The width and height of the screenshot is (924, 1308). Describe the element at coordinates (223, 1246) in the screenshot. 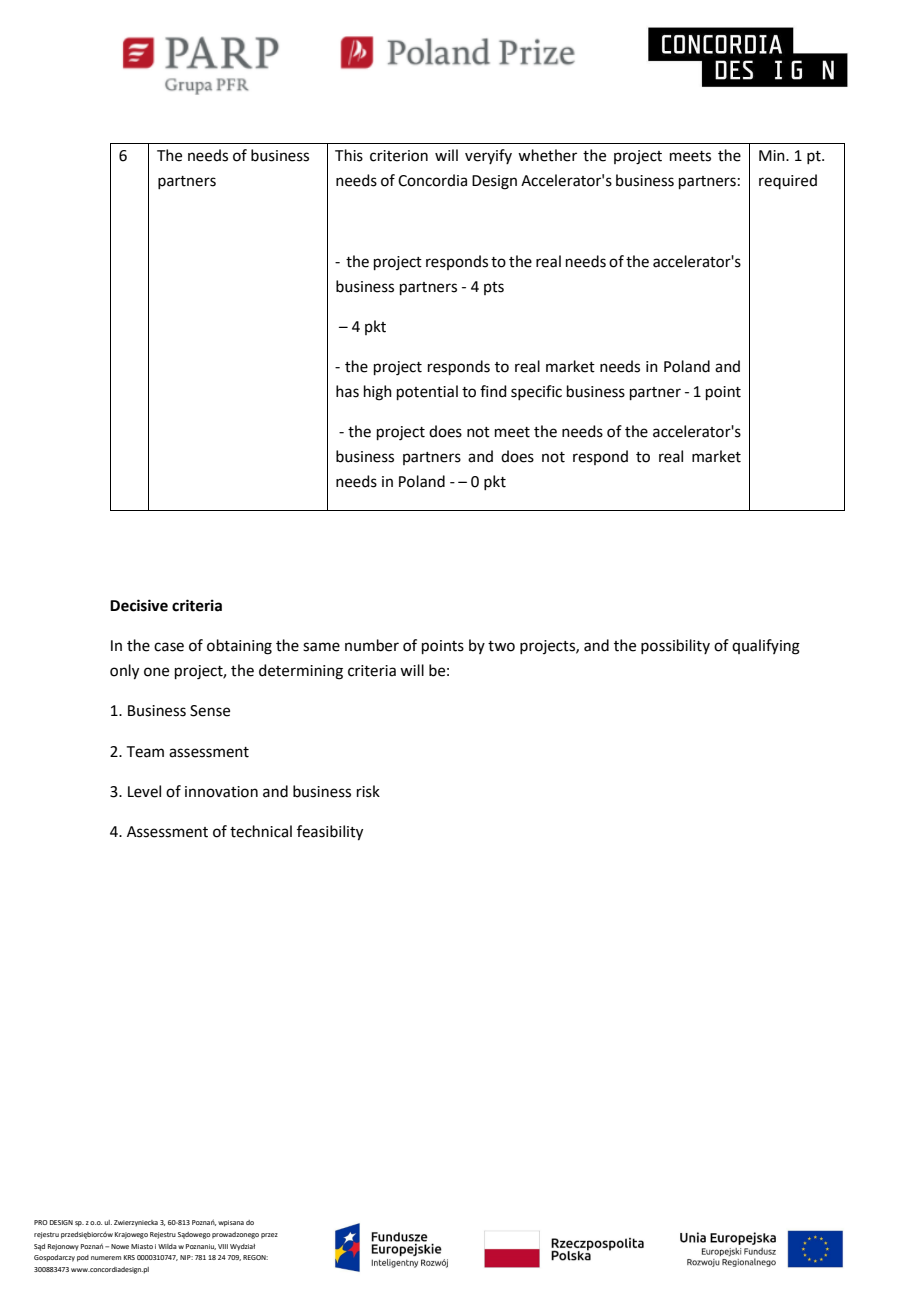

I see `VIII` at that location.
